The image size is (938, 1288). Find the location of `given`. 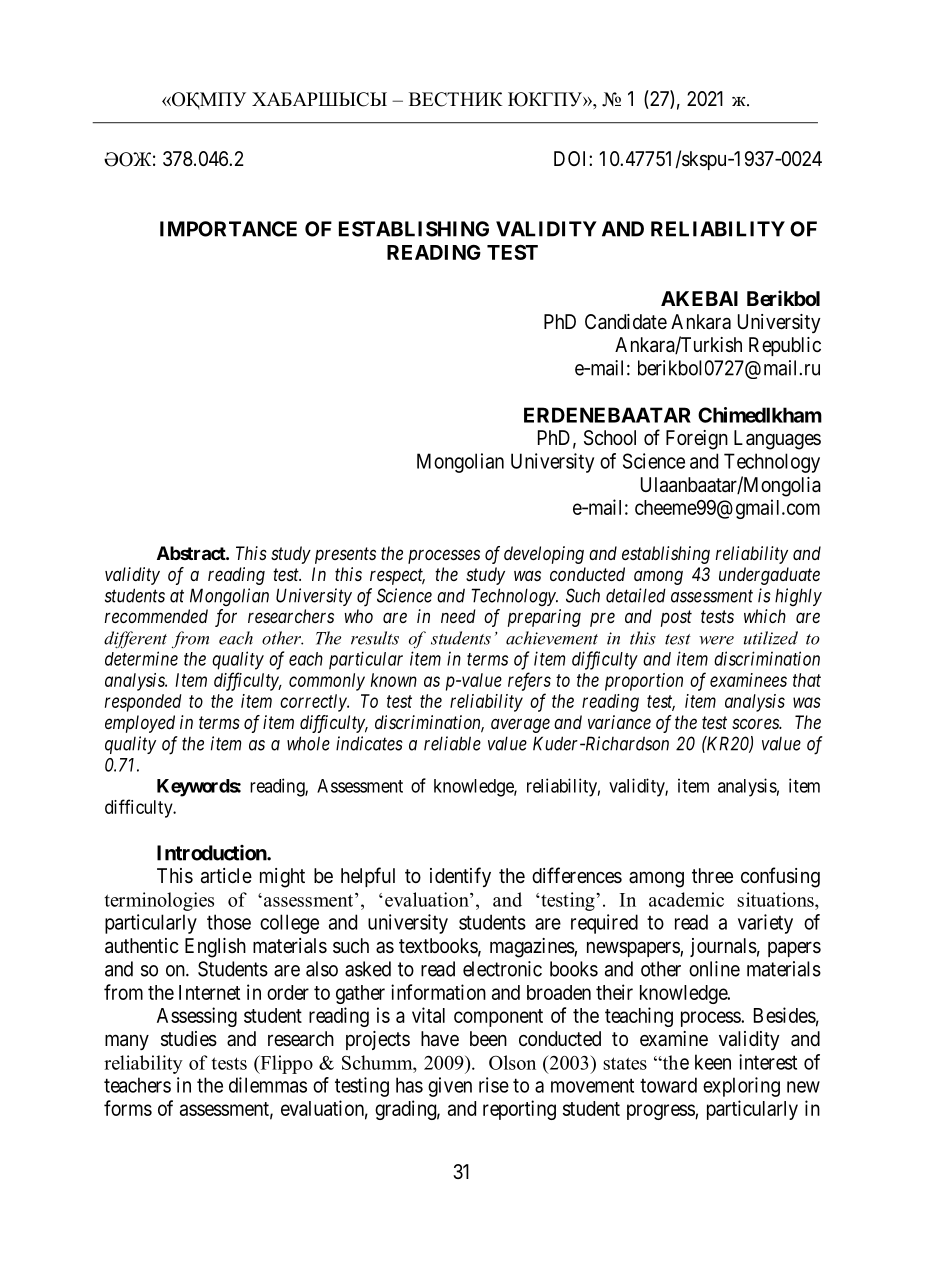

given is located at coordinates (450, 1087).
